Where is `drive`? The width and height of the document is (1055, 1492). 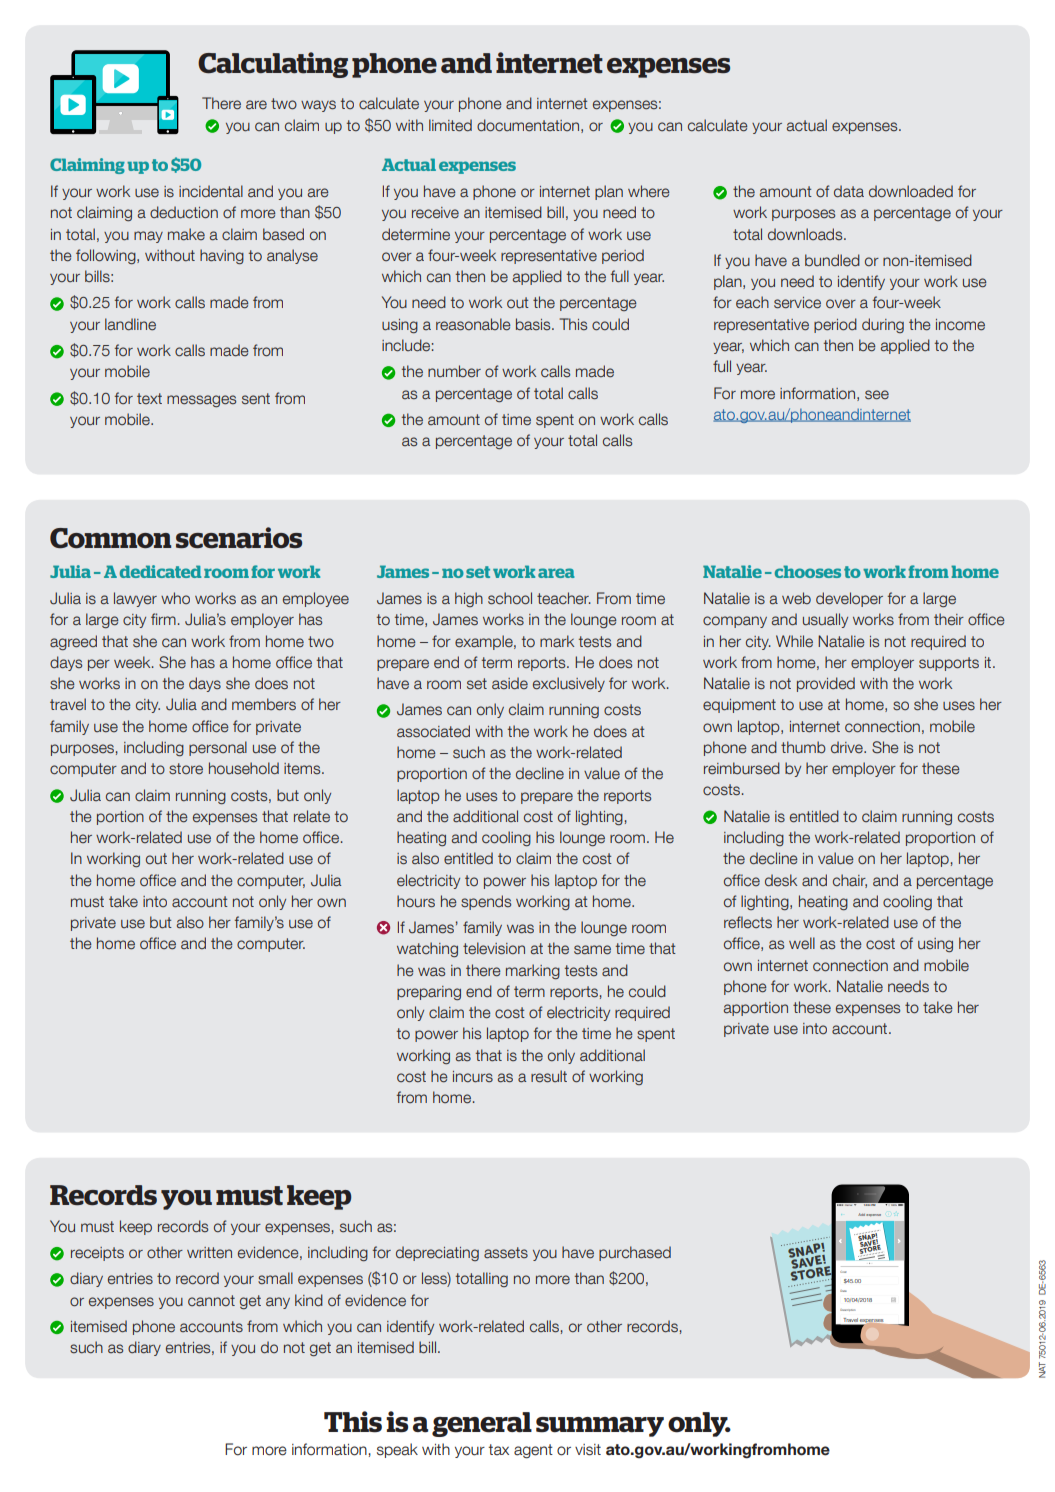 drive is located at coordinates (848, 747).
